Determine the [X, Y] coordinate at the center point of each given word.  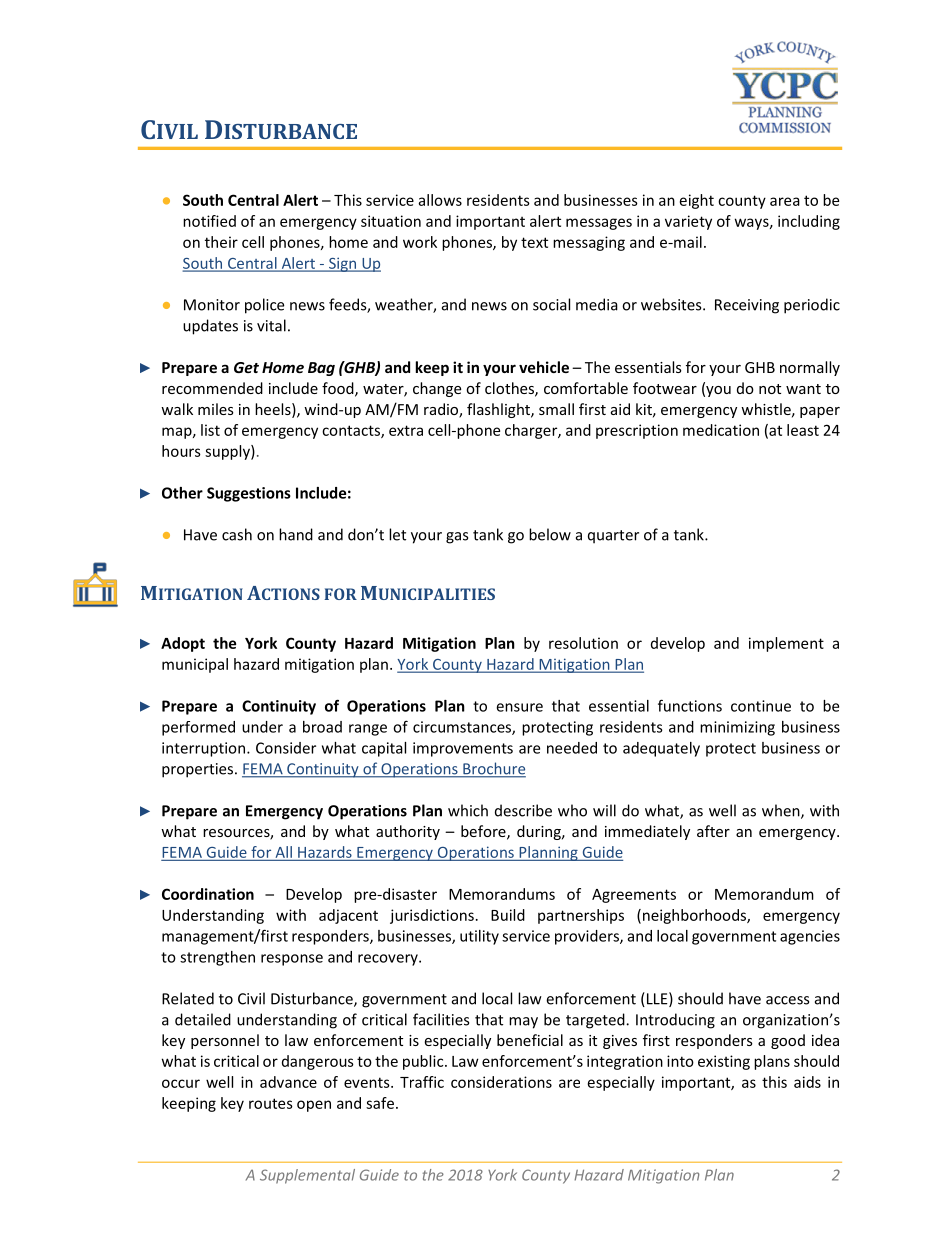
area [785, 201]
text [534, 242]
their [221, 242]
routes [271, 1103]
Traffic [422, 1082]
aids [807, 1082]
